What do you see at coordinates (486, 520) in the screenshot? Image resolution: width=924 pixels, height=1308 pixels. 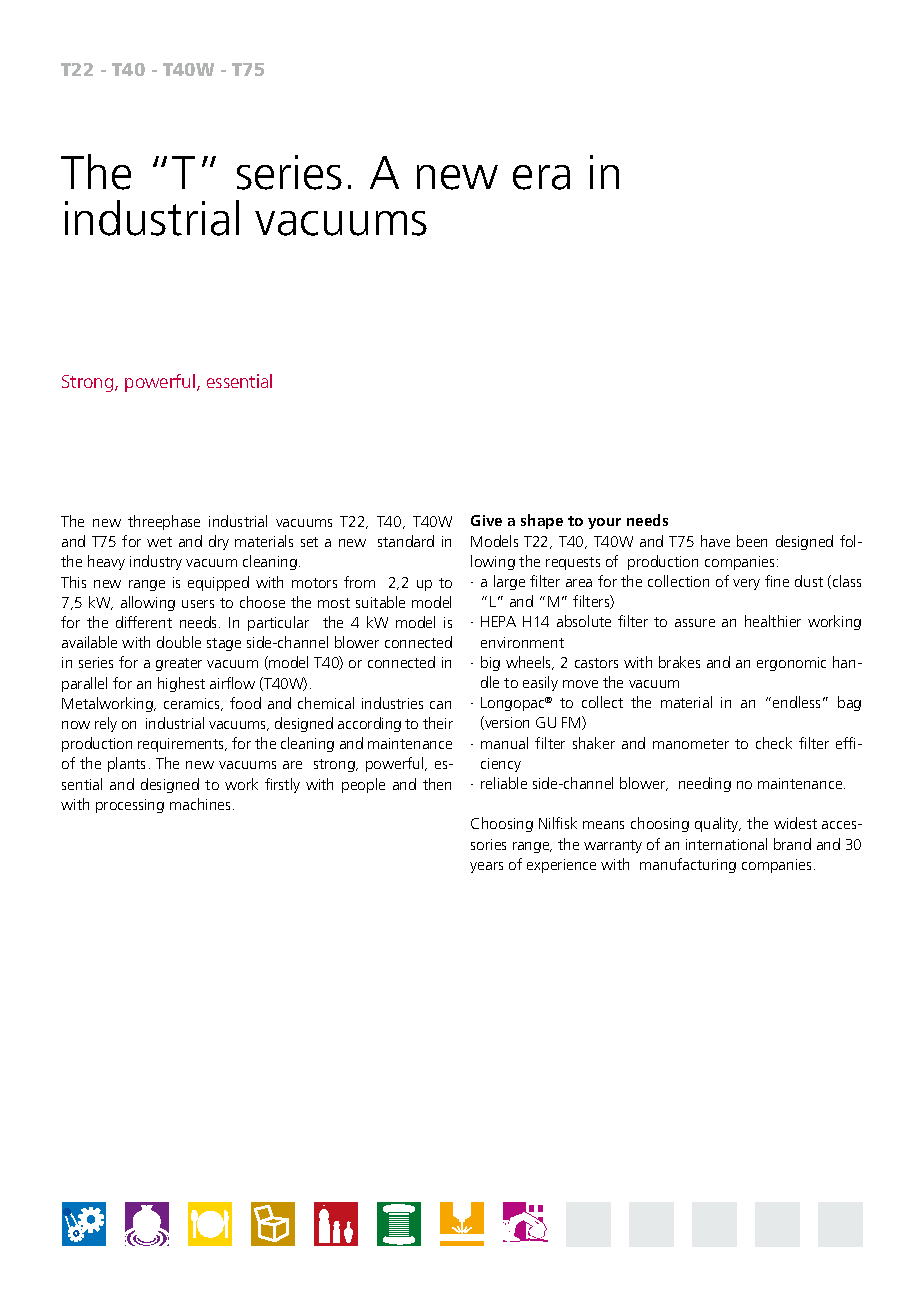 I see `Give` at bounding box center [486, 520].
